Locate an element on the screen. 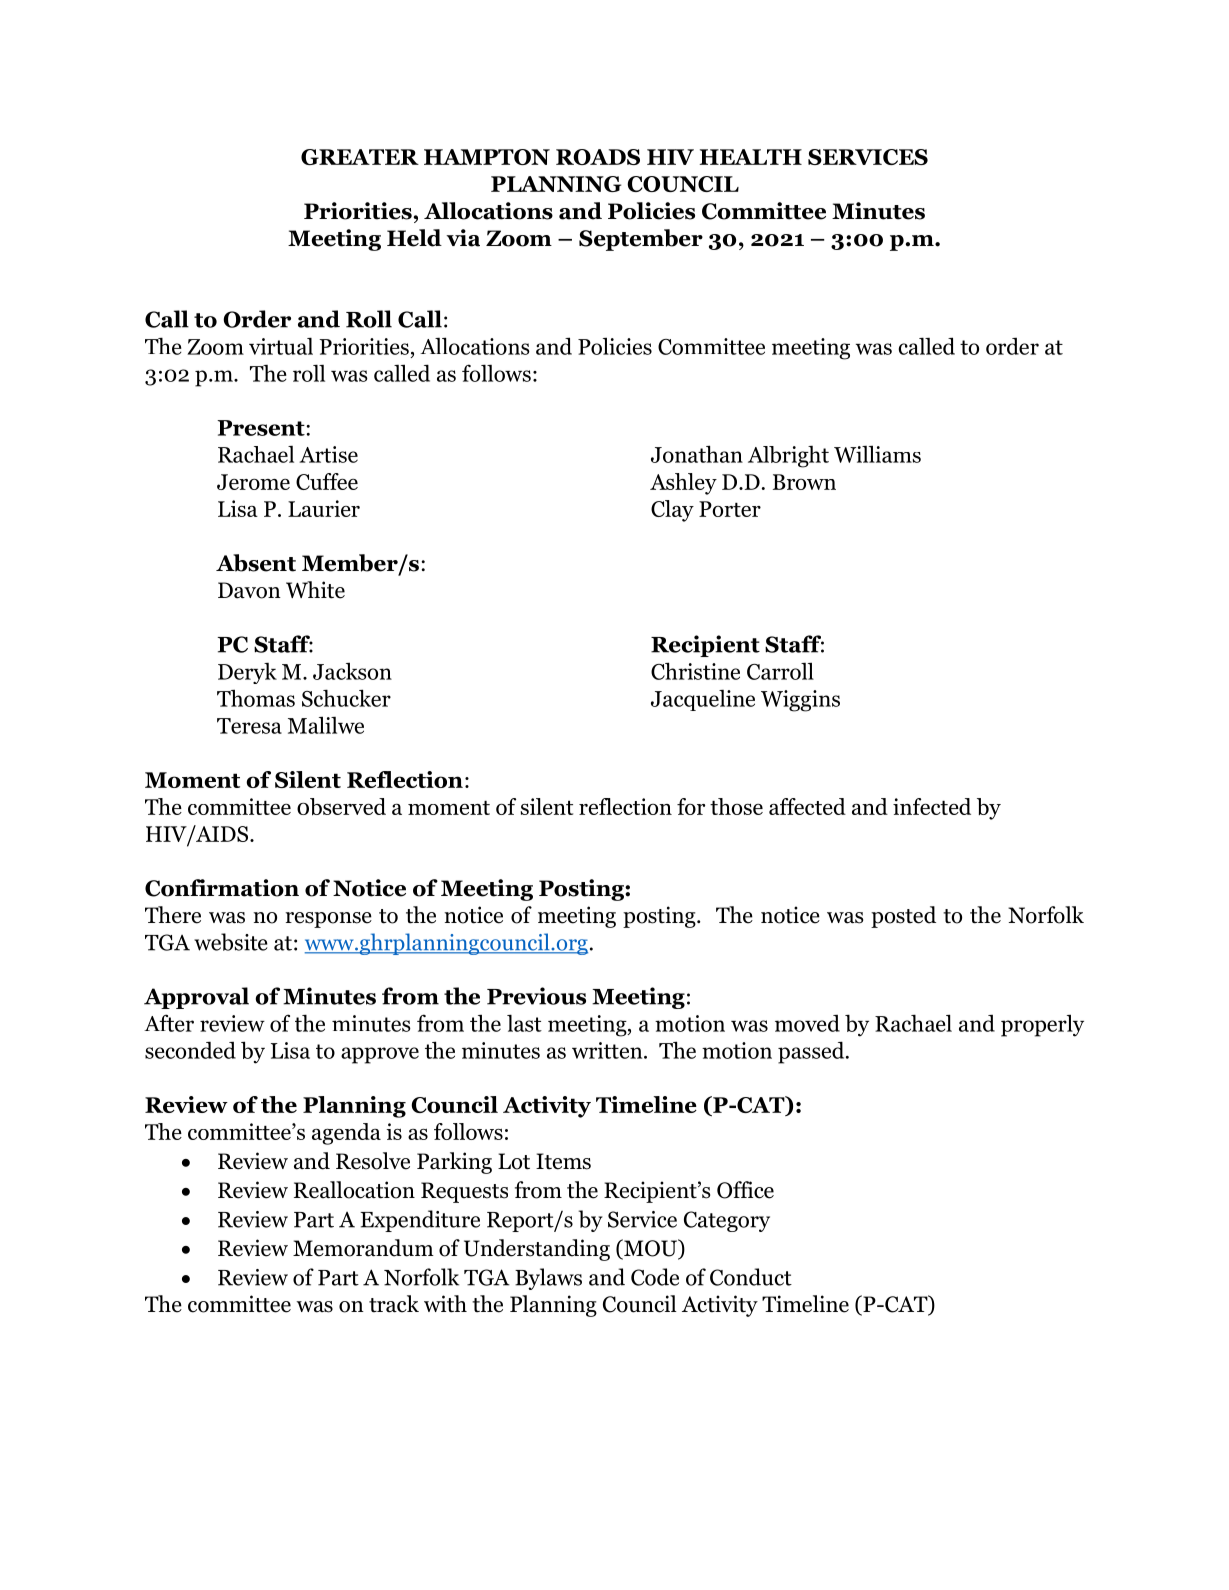 This screenshot has height=1590, width=1229. Williams is located at coordinates (877, 454).
